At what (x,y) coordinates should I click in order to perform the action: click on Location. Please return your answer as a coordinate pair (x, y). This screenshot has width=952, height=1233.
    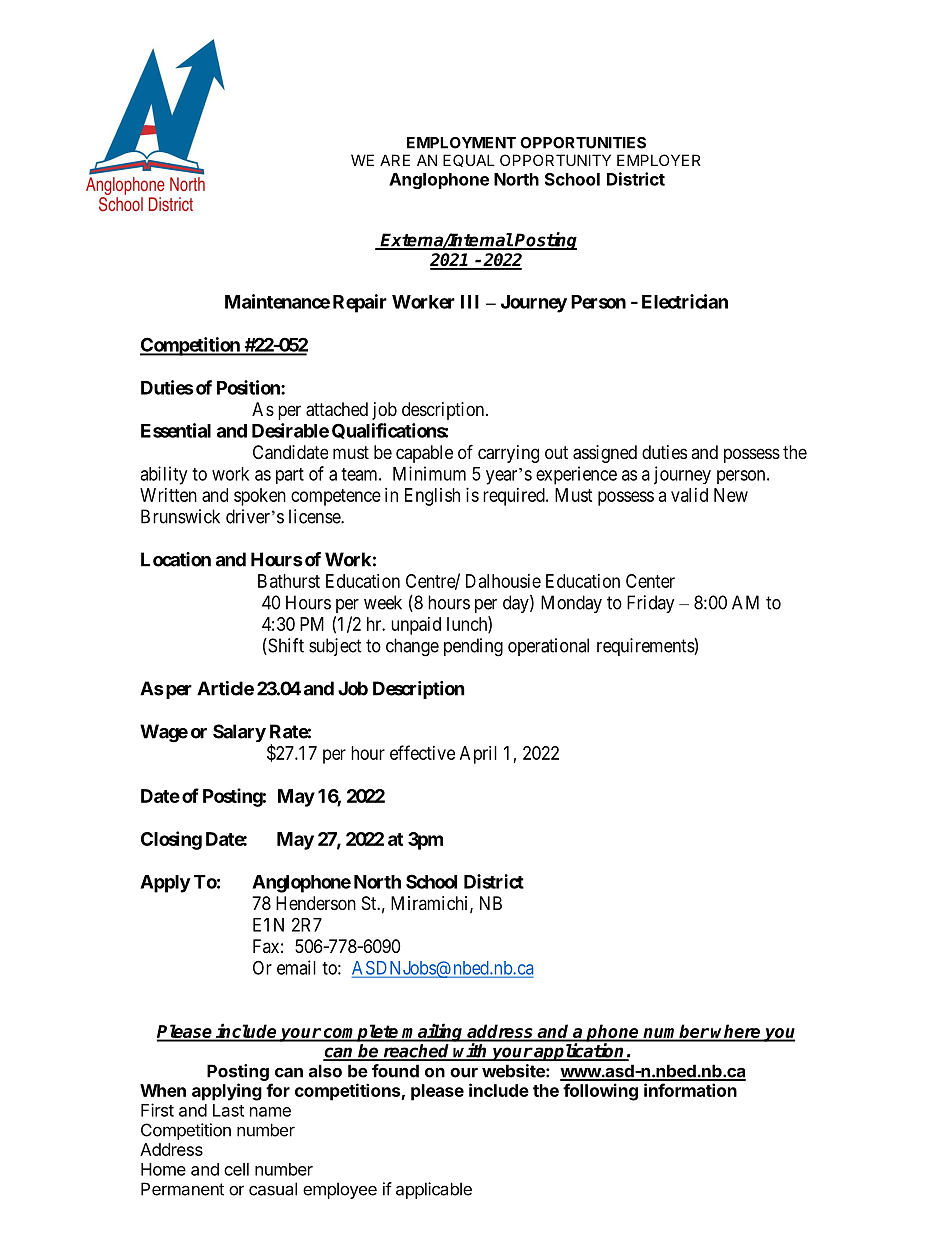
    Looking at the image, I should click on (176, 559).
